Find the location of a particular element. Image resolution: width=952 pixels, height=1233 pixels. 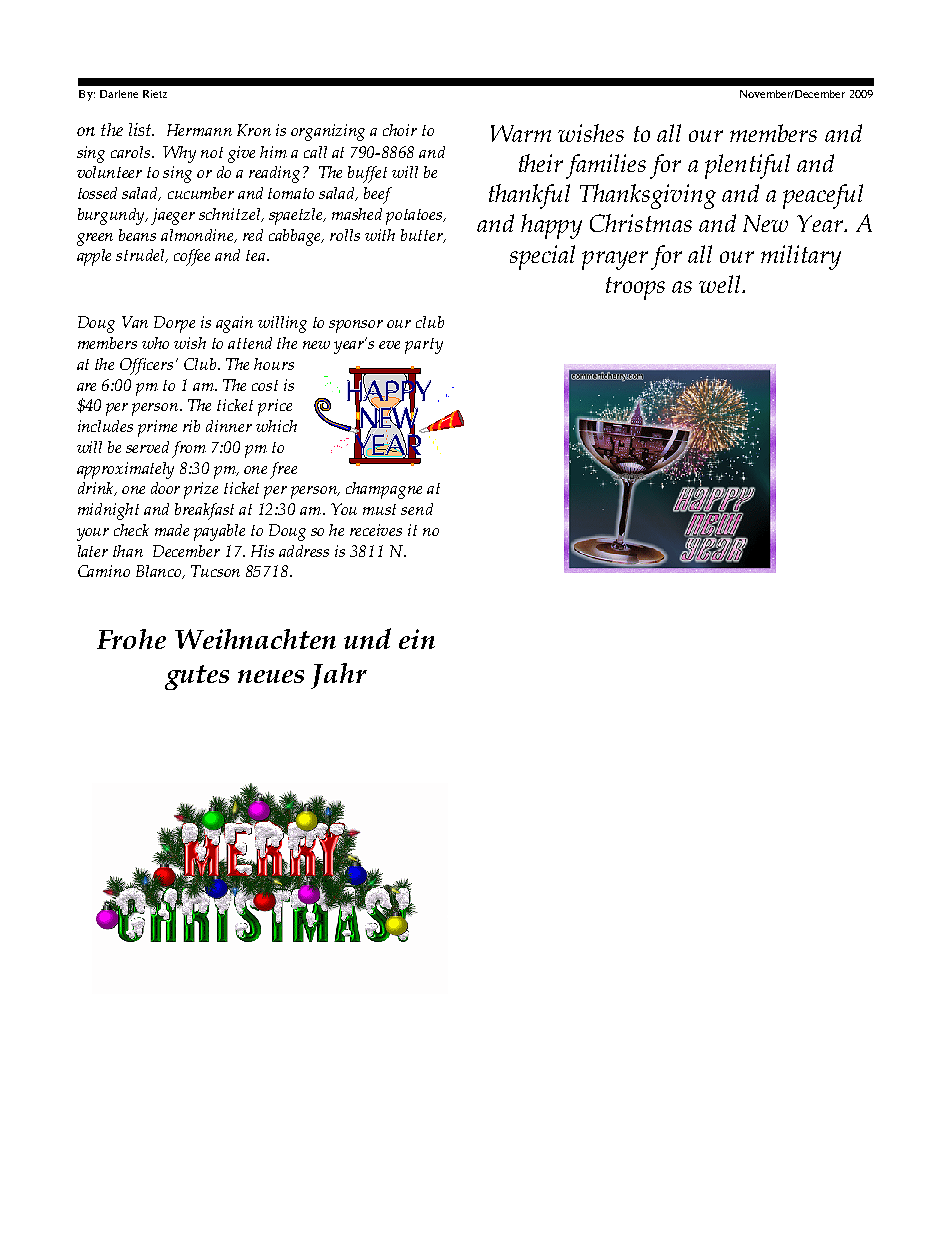

send is located at coordinates (417, 509).
